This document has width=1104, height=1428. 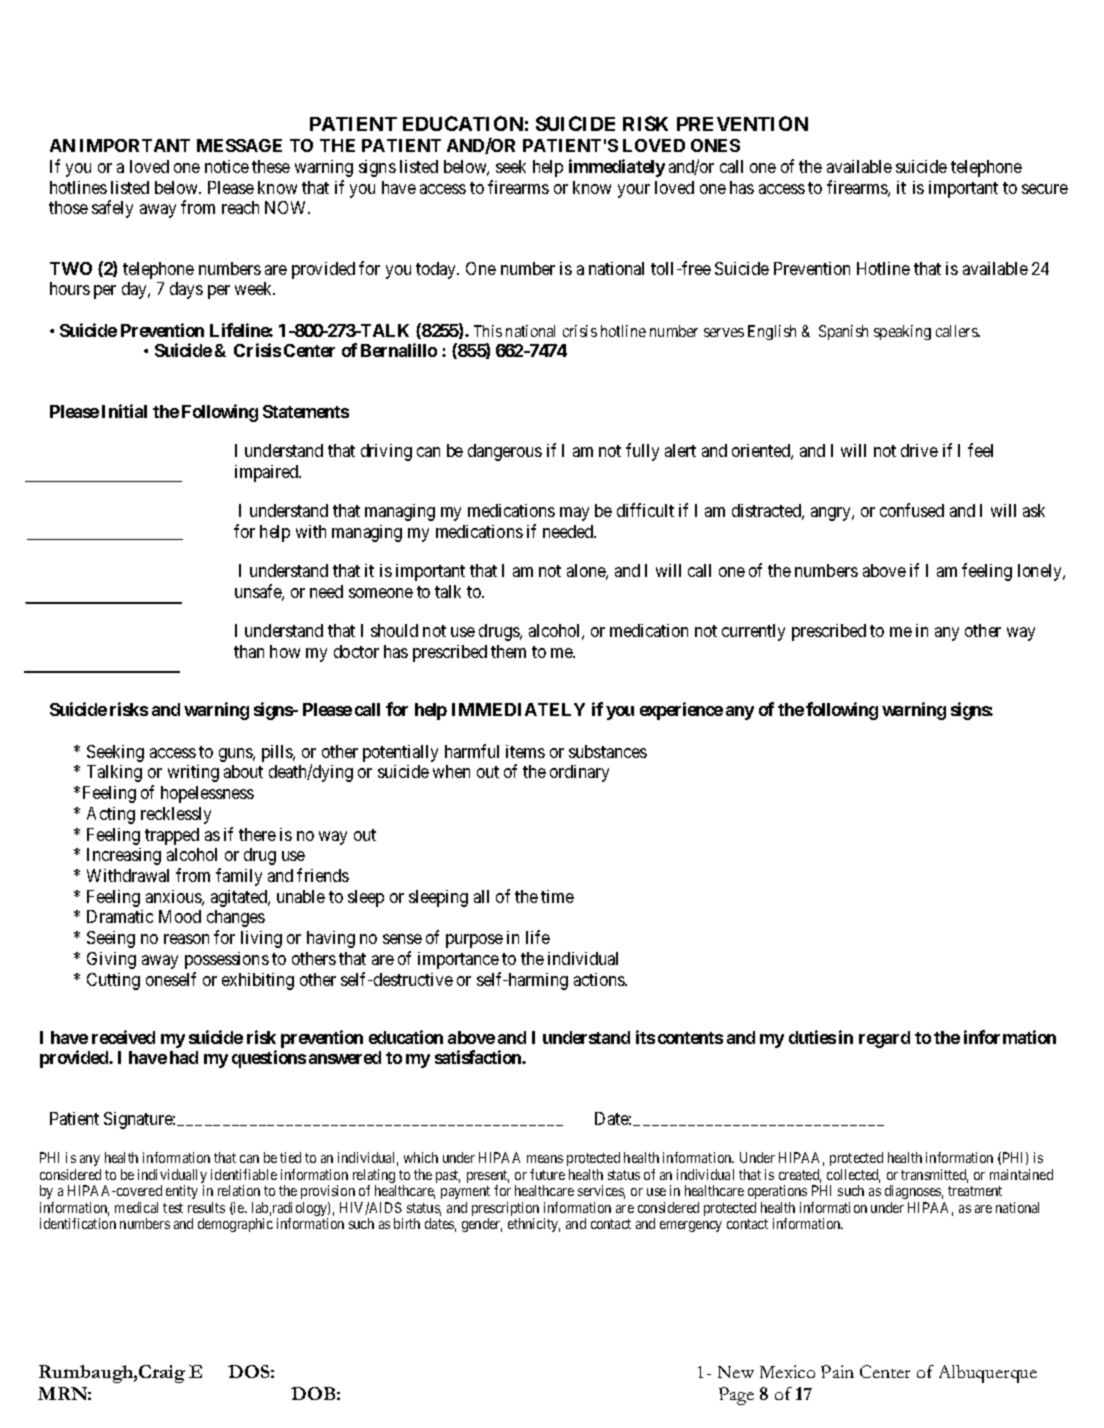 I want to click on regard, so click(x=884, y=1039).
